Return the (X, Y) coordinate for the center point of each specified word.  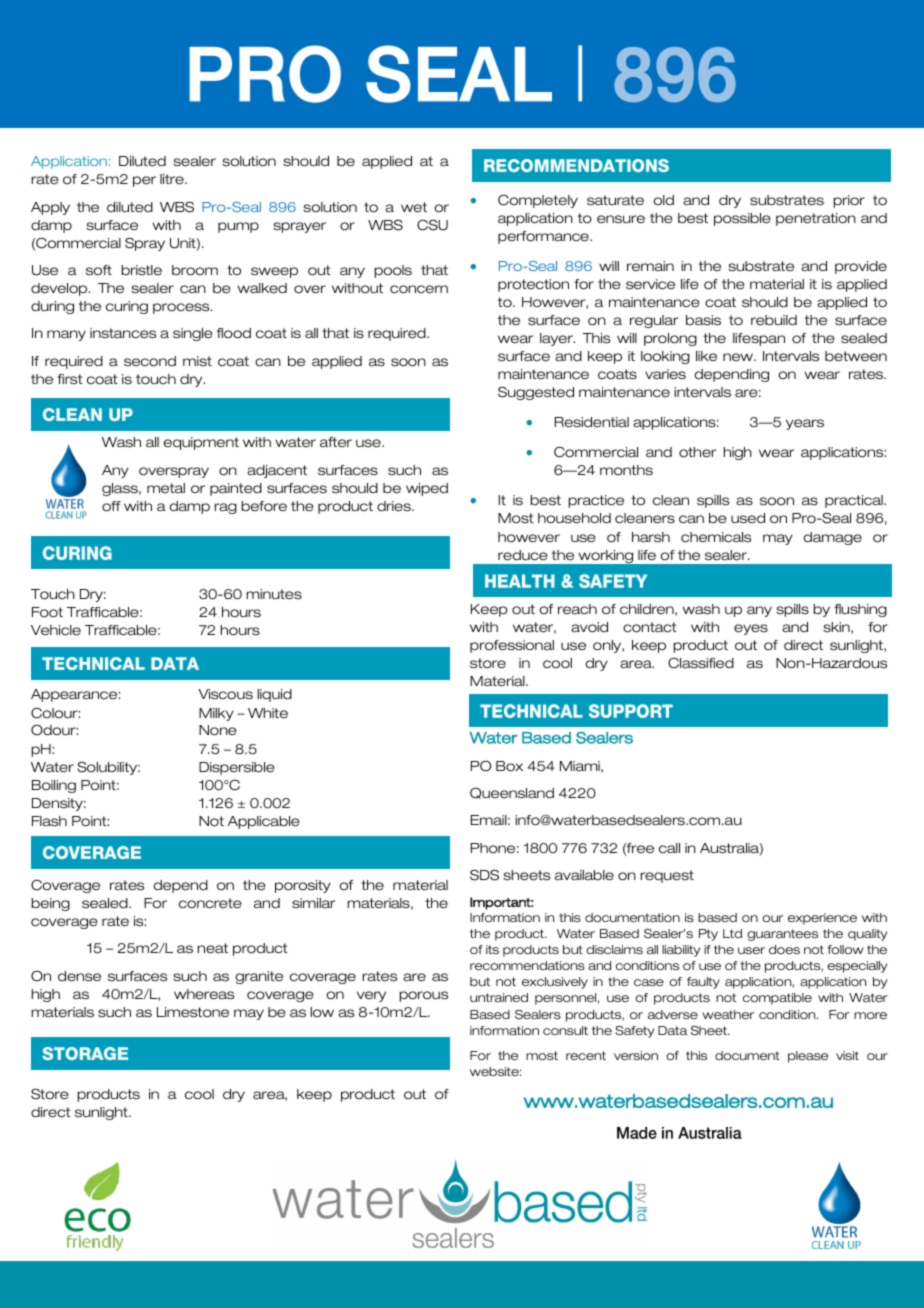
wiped (427, 489)
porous (423, 996)
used (748, 518)
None (218, 730)
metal (166, 488)
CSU (432, 225)
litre (173, 179)
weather (728, 1014)
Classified (701, 663)
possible (742, 219)
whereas (204, 994)
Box (509, 766)
